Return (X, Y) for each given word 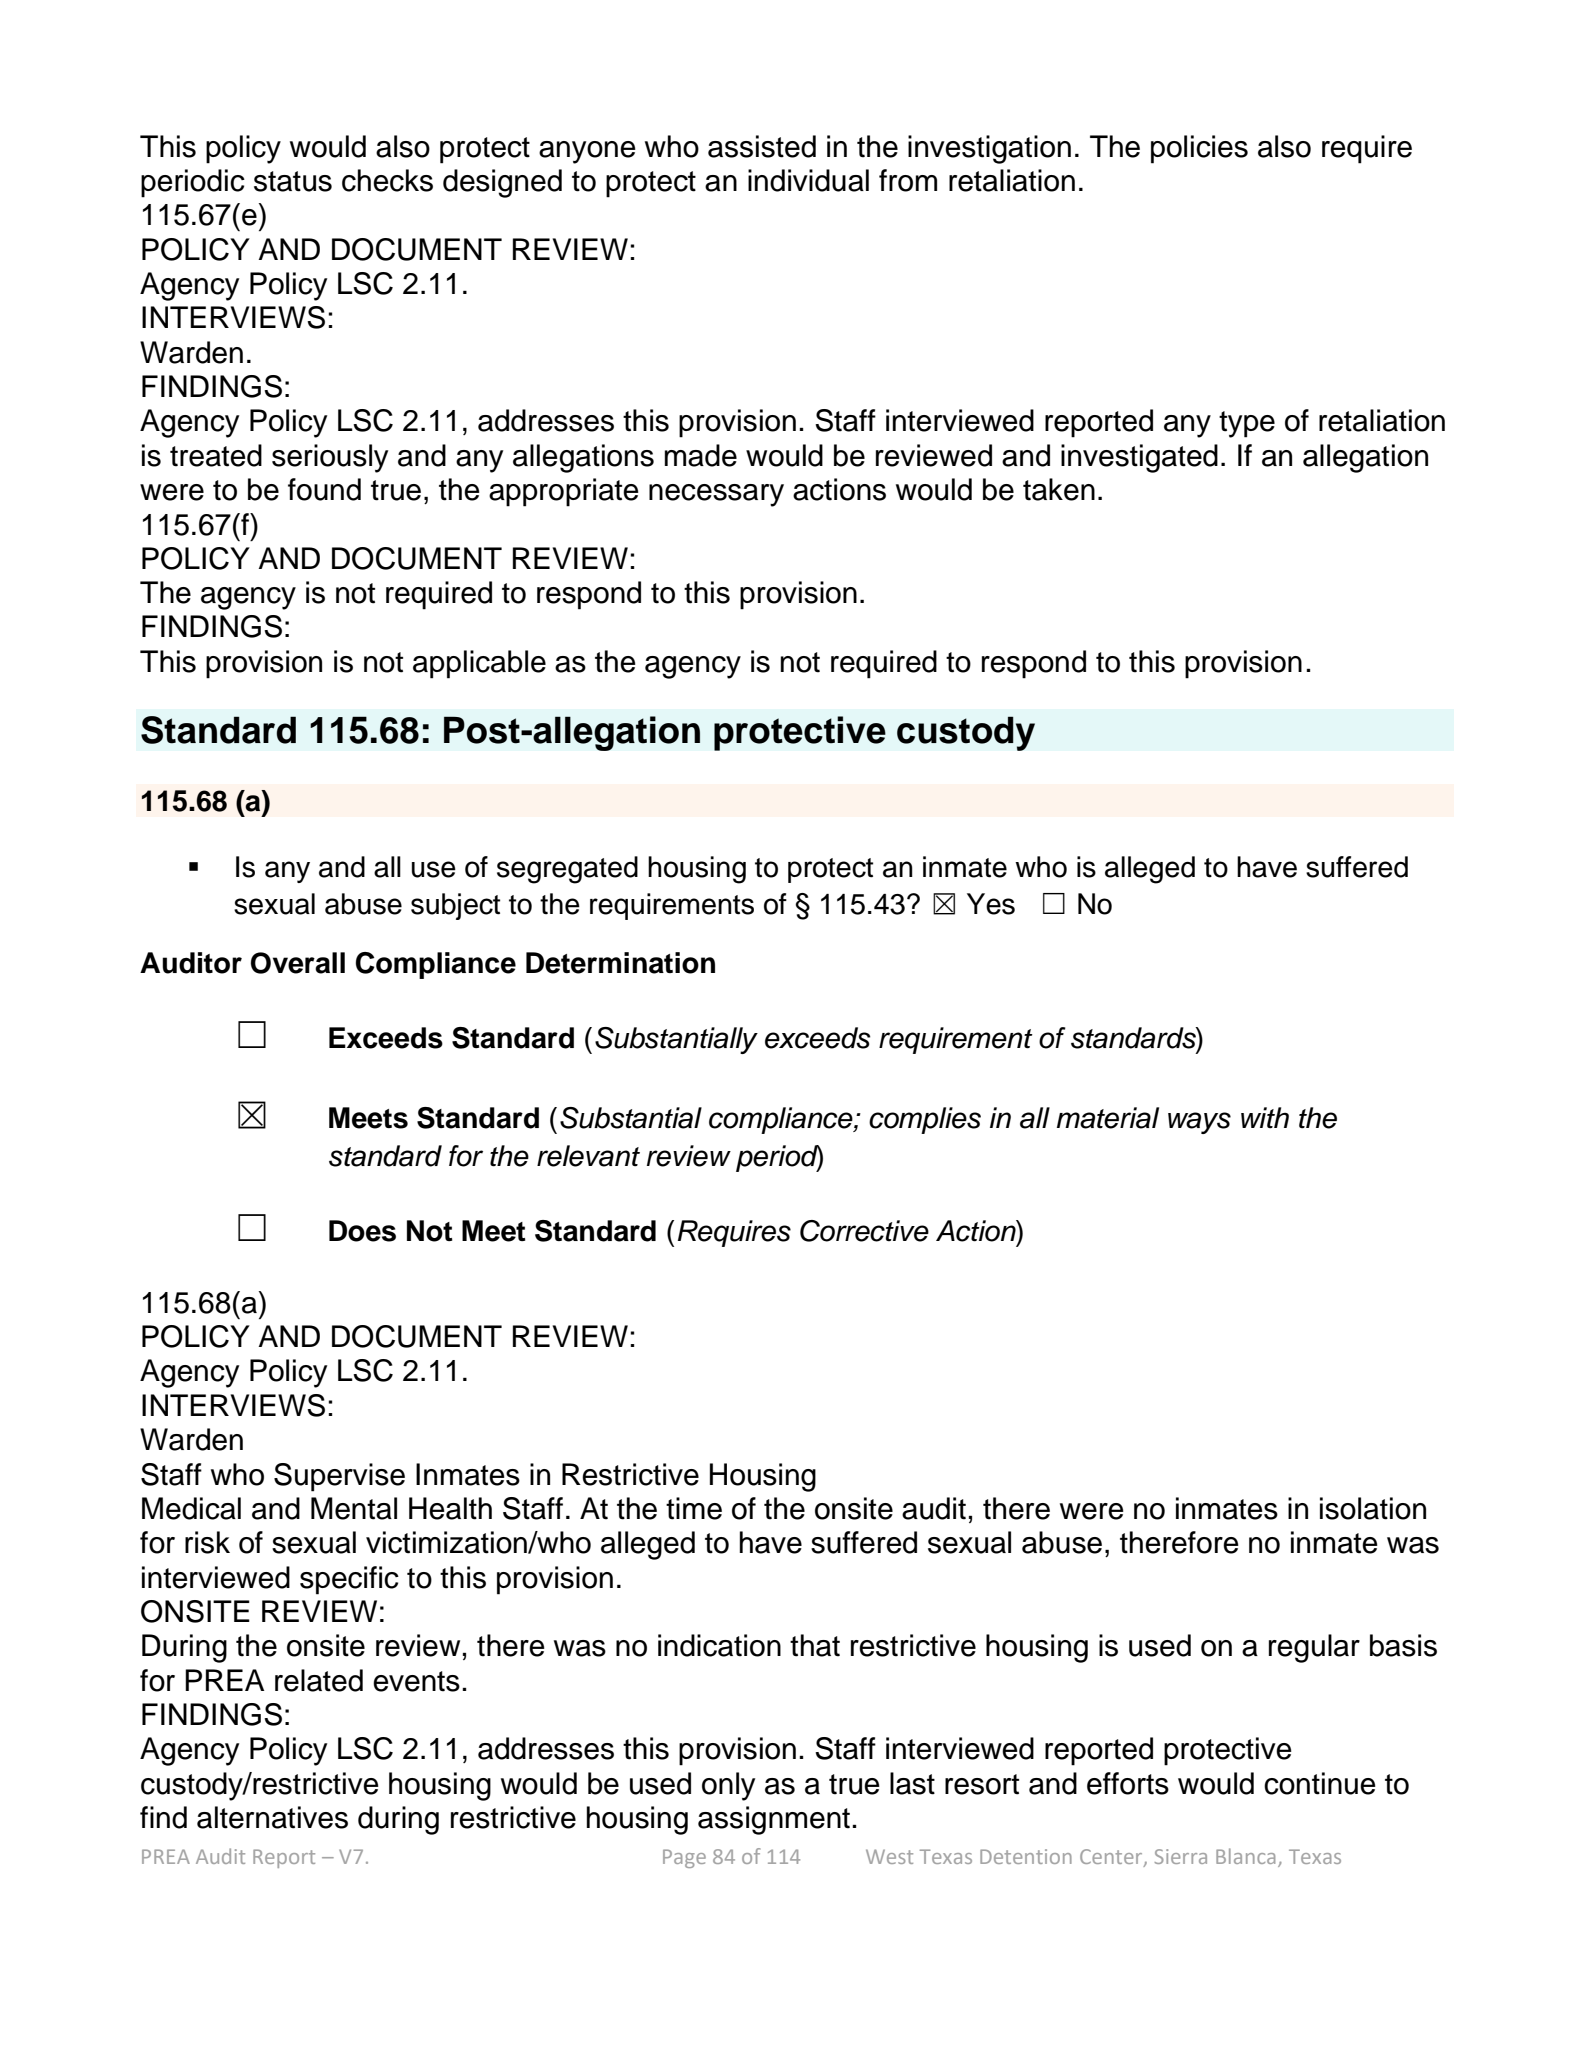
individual (808, 180)
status (293, 181)
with (1265, 1118)
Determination (620, 963)
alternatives (272, 1817)
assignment (774, 1820)
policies (1199, 149)
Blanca (1245, 1856)
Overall (298, 963)
